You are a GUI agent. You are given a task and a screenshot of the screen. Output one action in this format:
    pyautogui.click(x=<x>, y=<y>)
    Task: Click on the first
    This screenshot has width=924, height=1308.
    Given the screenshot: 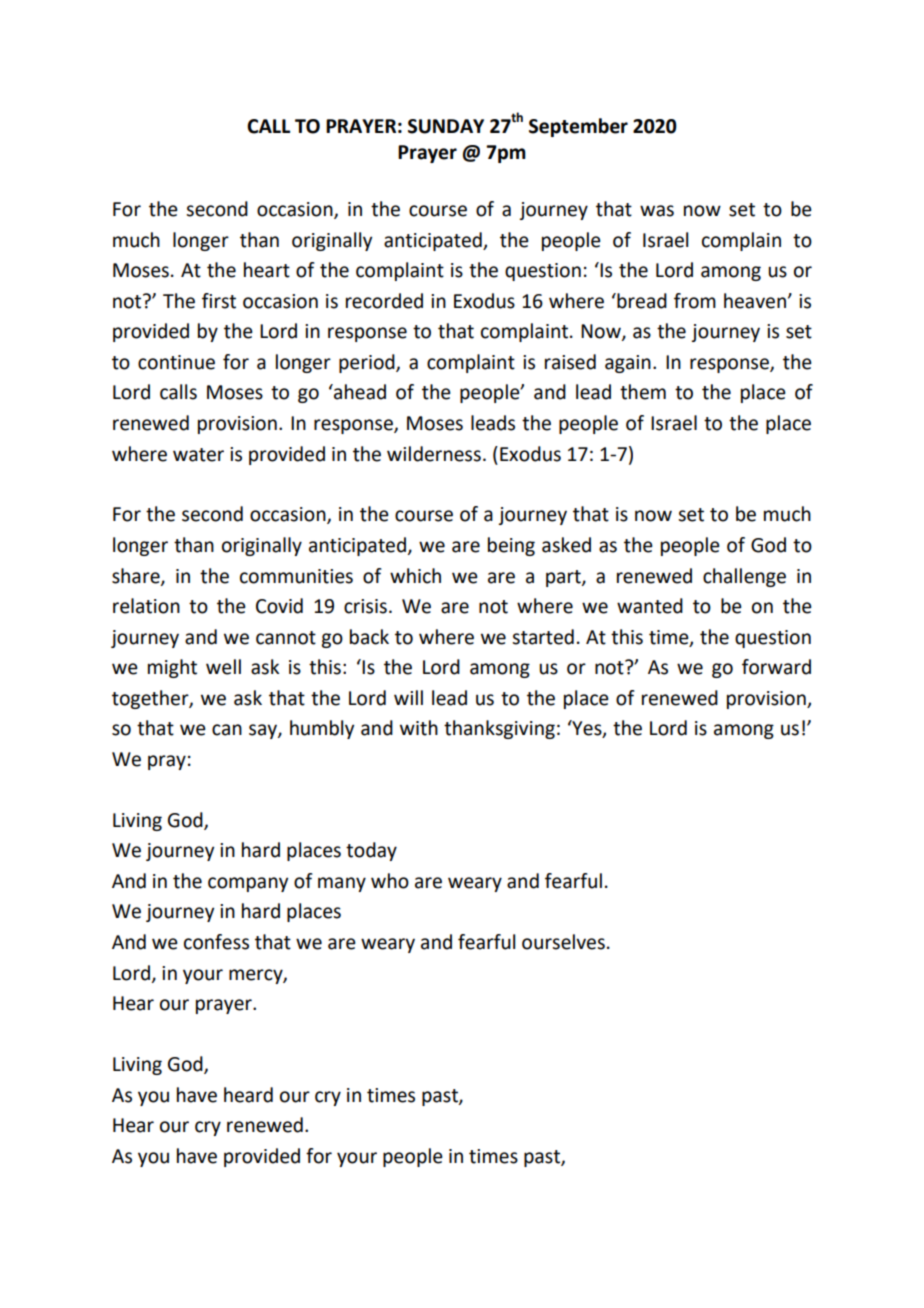 What is the action you would take?
    pyautogui.click(x=219, y=301)
